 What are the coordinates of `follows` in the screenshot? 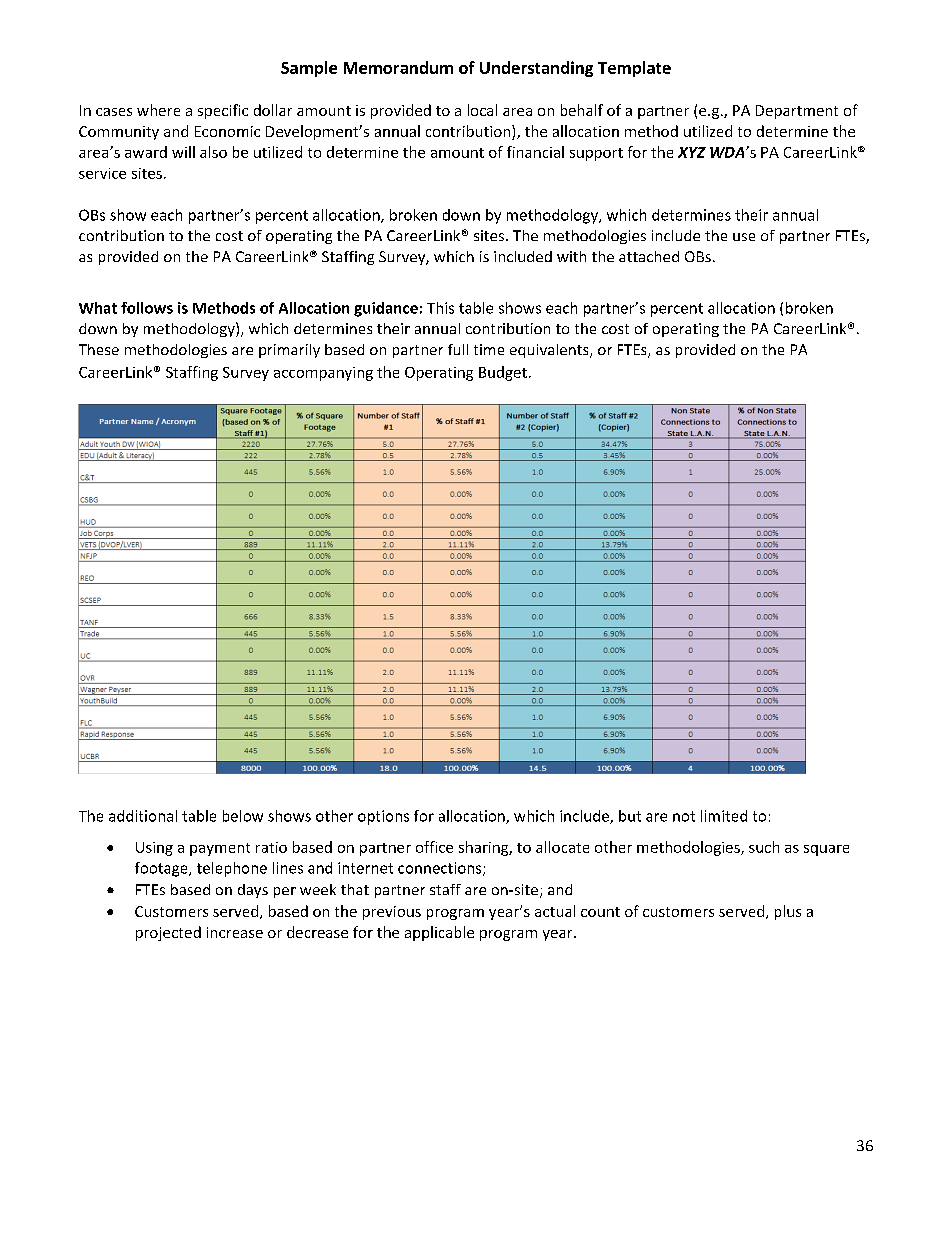 It's located at (147, 308).
